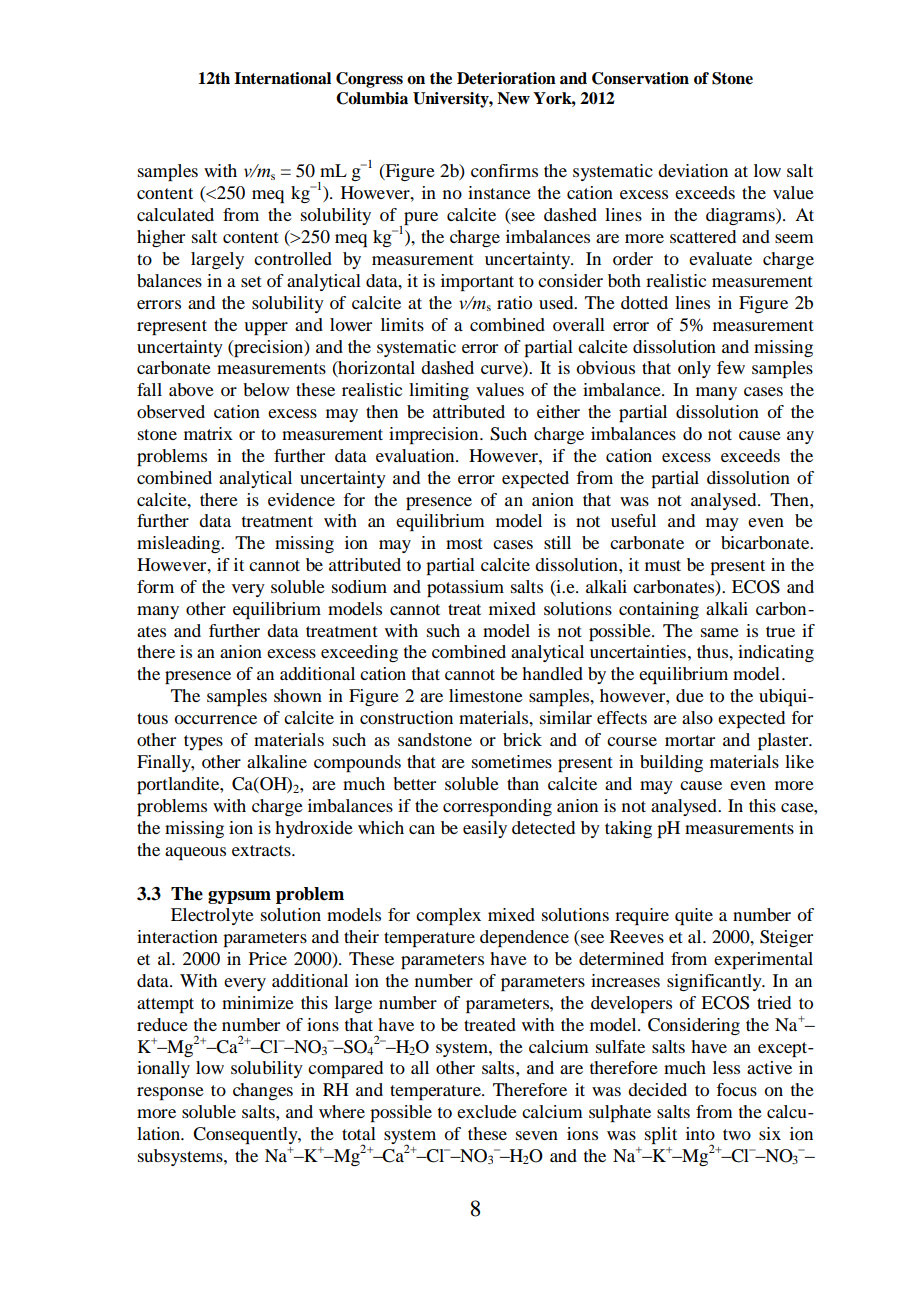 The height and width of the screenshot is (1316, 916). Describe the element at coordinates (282, 78) in the screenshot. I see `International` at that location.
